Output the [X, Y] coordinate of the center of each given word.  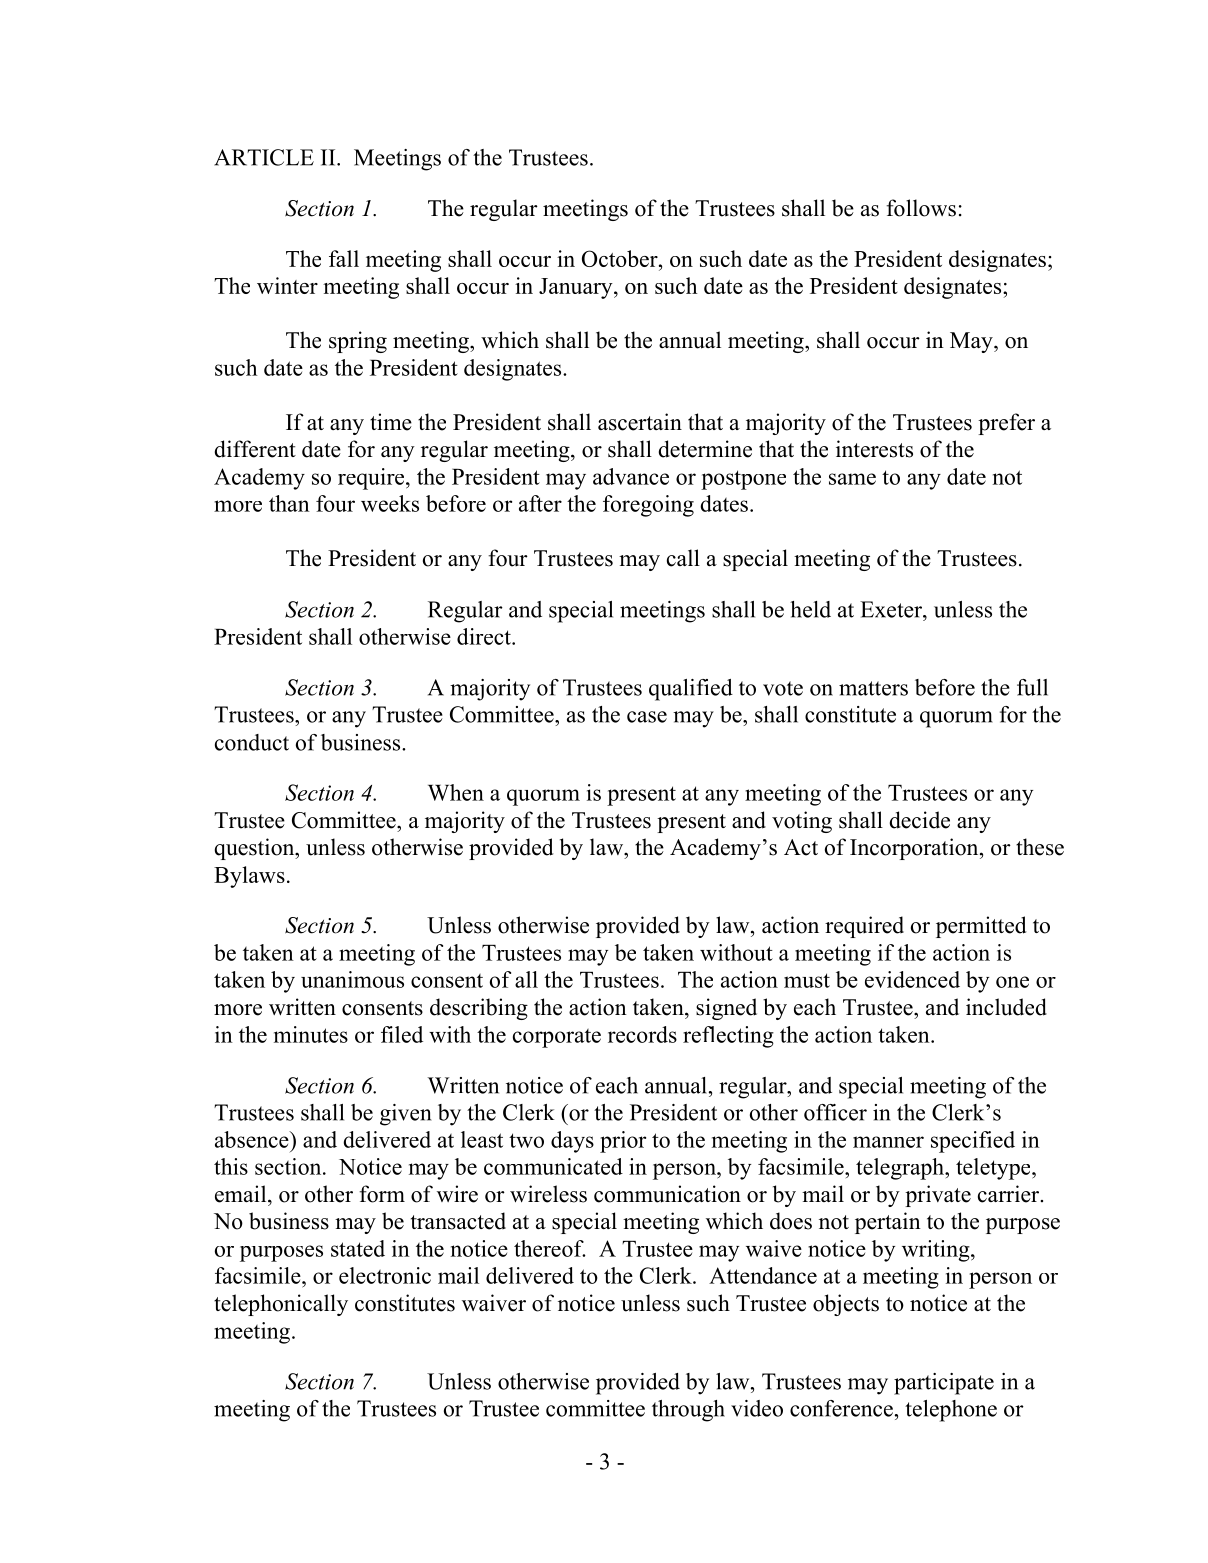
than [289, 503]
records [642, 1034]
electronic [385, 1275]
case [647, 717]
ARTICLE [264, 157]
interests [874, 449]
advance [631, 476]
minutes [311, 1034]
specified [973, 1142]
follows [921, 208]
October [621, 258]
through [688, 1411]
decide [919, 820]
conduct [252, 742]
